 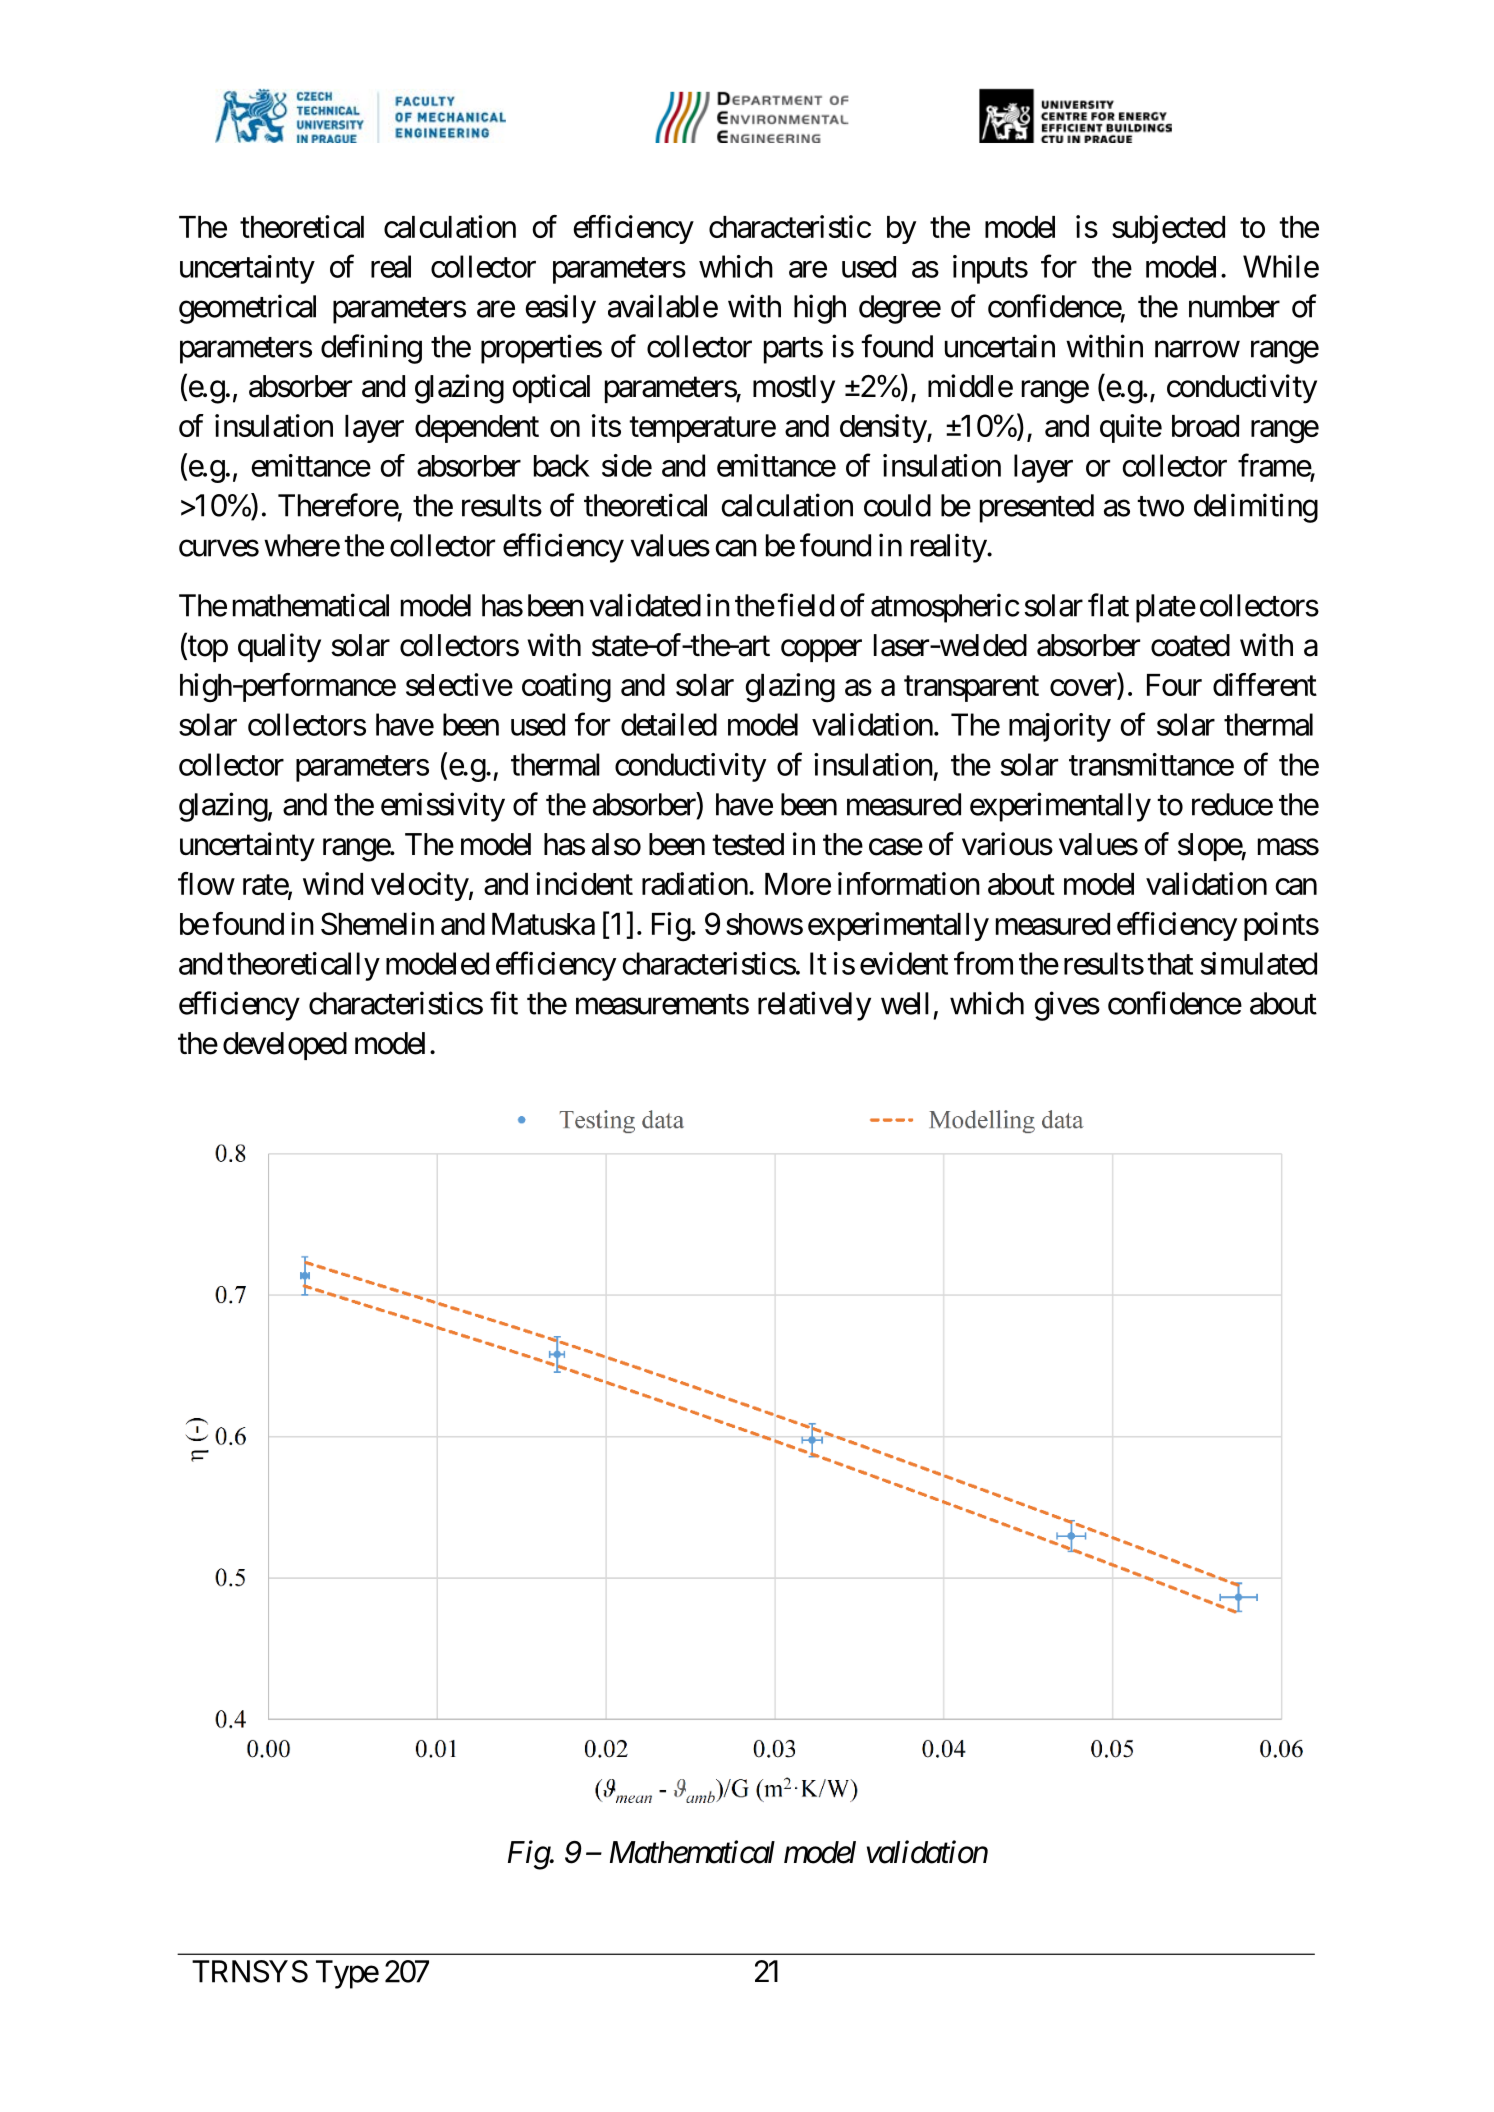 I want to click on subjected, so click(x=1168, y=229).
